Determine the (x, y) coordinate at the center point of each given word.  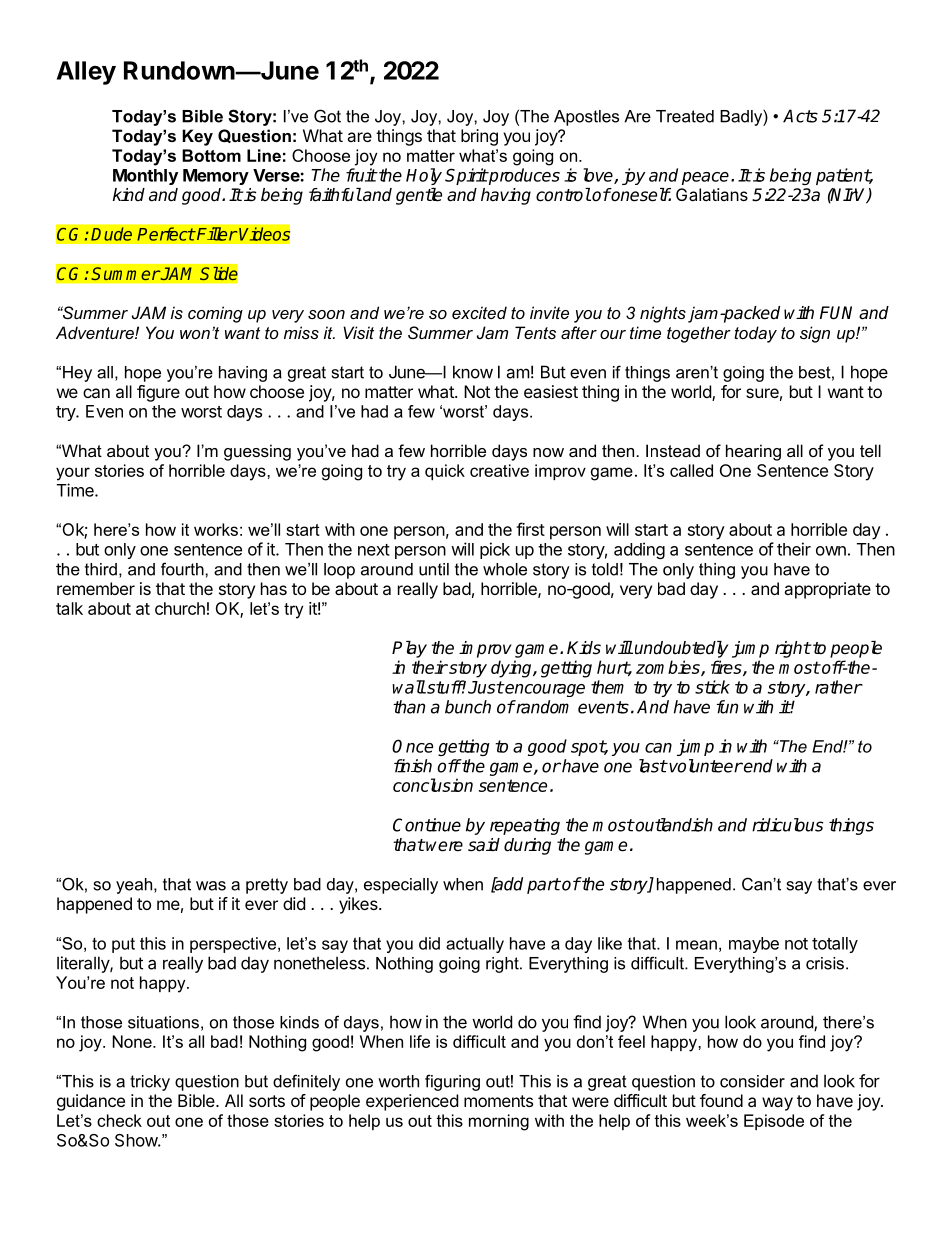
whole (505, 569)
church (180, 608)
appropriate (827, 590)
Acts (800, 116)
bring (479, 137)
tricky (150, 1083)
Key (197, 137)
